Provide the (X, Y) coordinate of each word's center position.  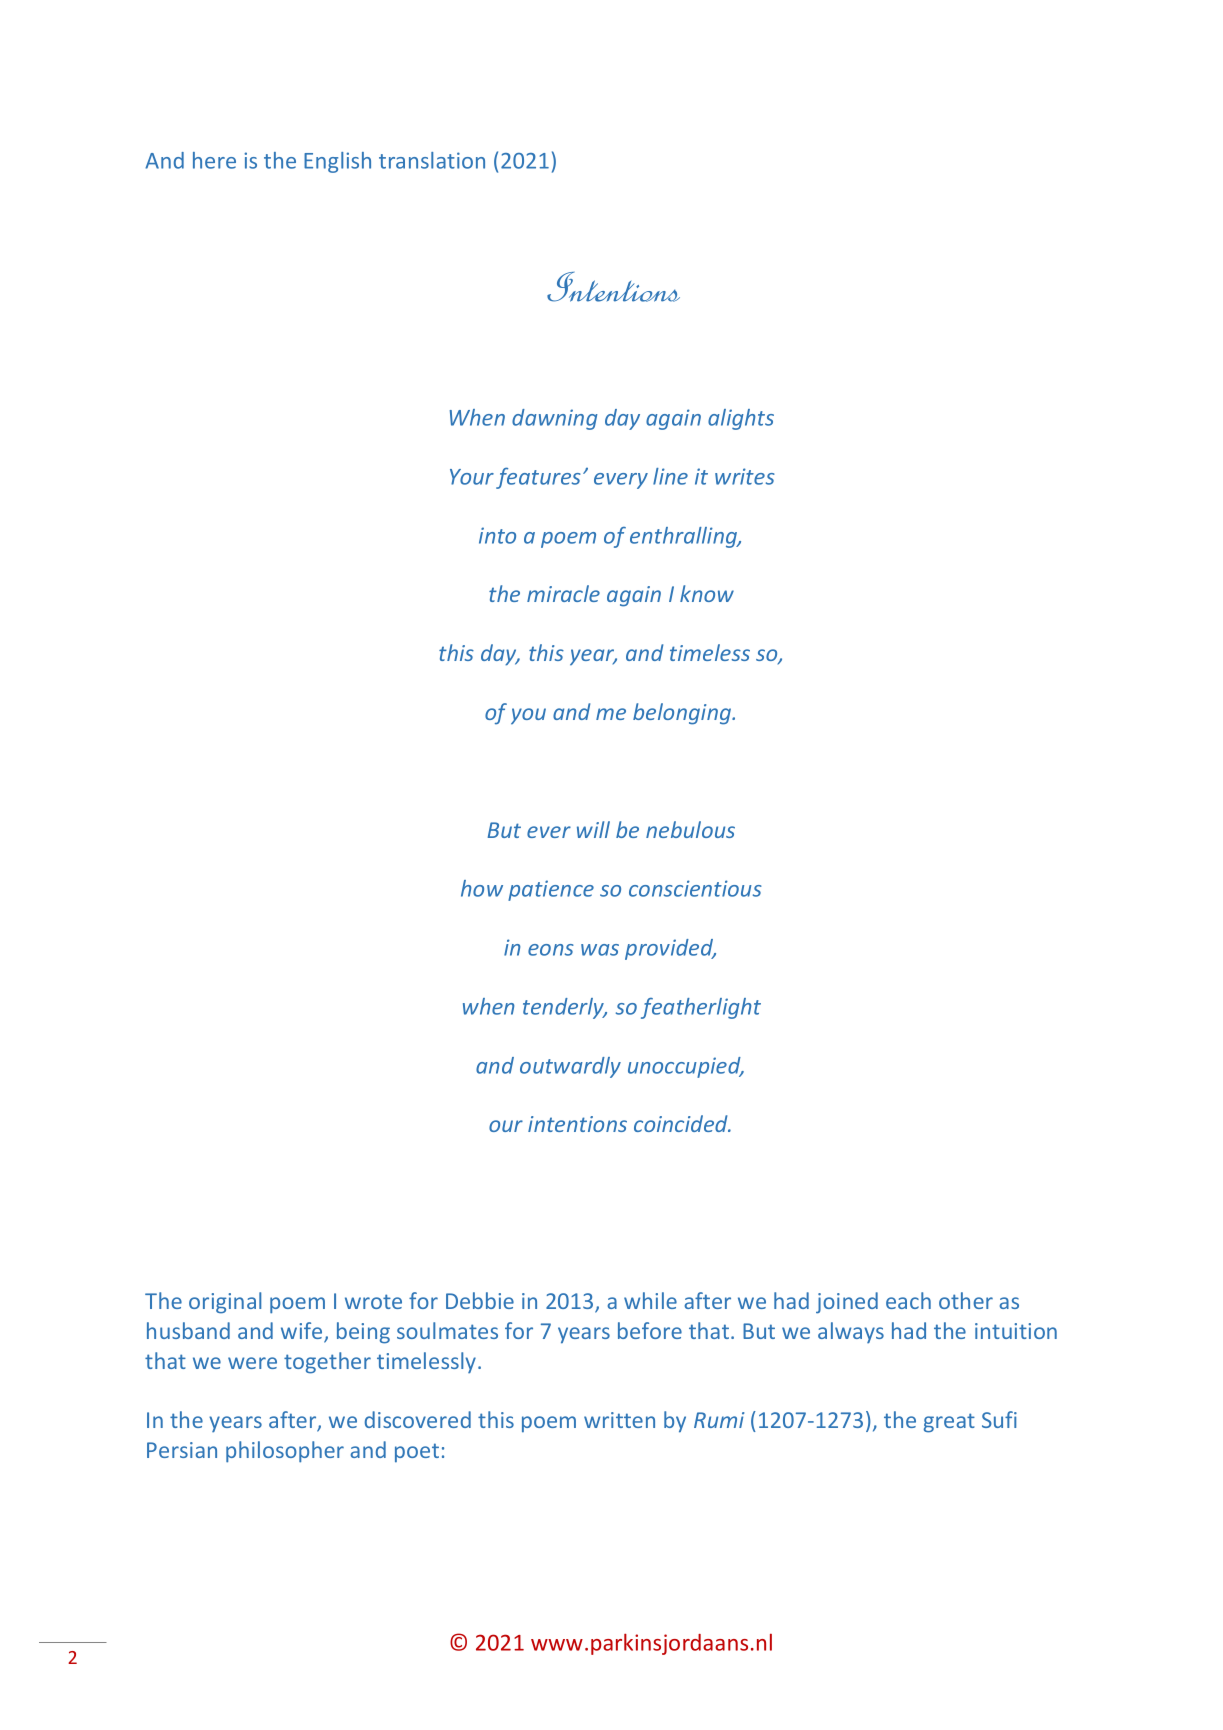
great (949, 1423)
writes (745, 476)
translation (432, 160)
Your (472, 477)
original (225, 1303)
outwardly (570, 1067)
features (538, 478)
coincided (682, 1123)
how (482, 888)
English (337, 162)
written (619, 1420)
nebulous (690, 829)
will (593, 829)
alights (741, 419)
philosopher (285, 1452)
